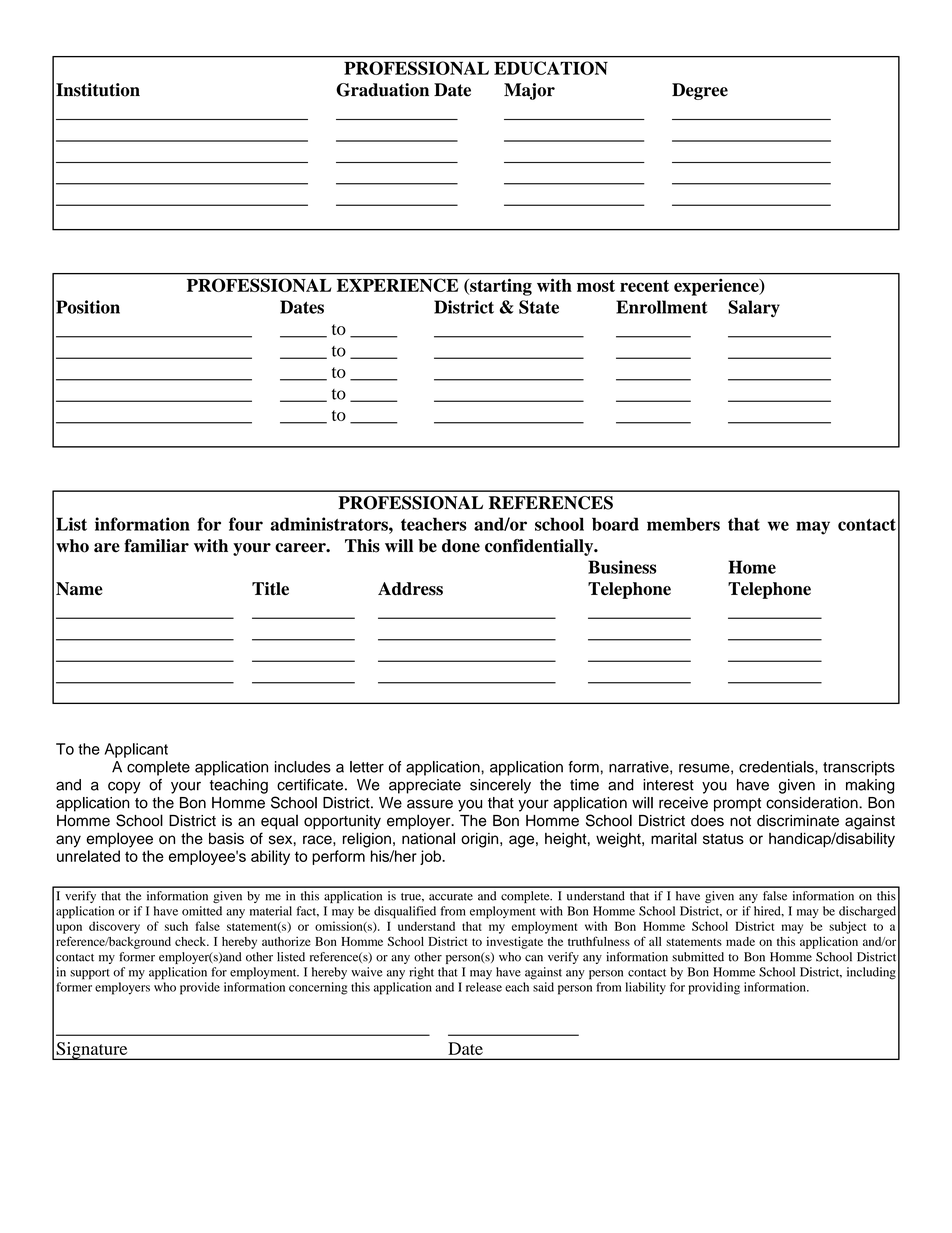 The image size is (952, 1233). Describe the element at coordinates (156, 546) in the page. I see `familiar` at that location.
